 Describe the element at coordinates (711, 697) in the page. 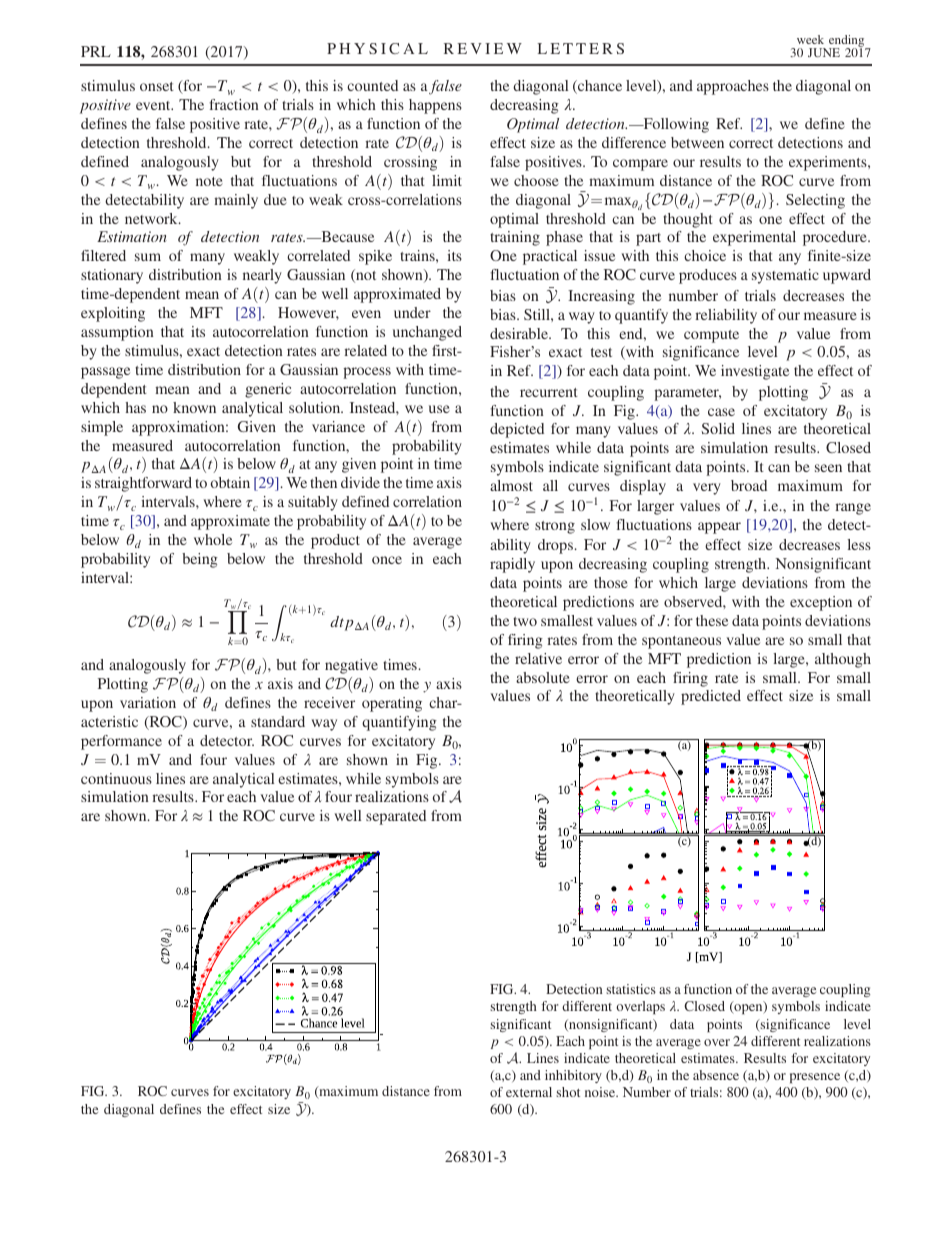

I see `predicted` at that location.
